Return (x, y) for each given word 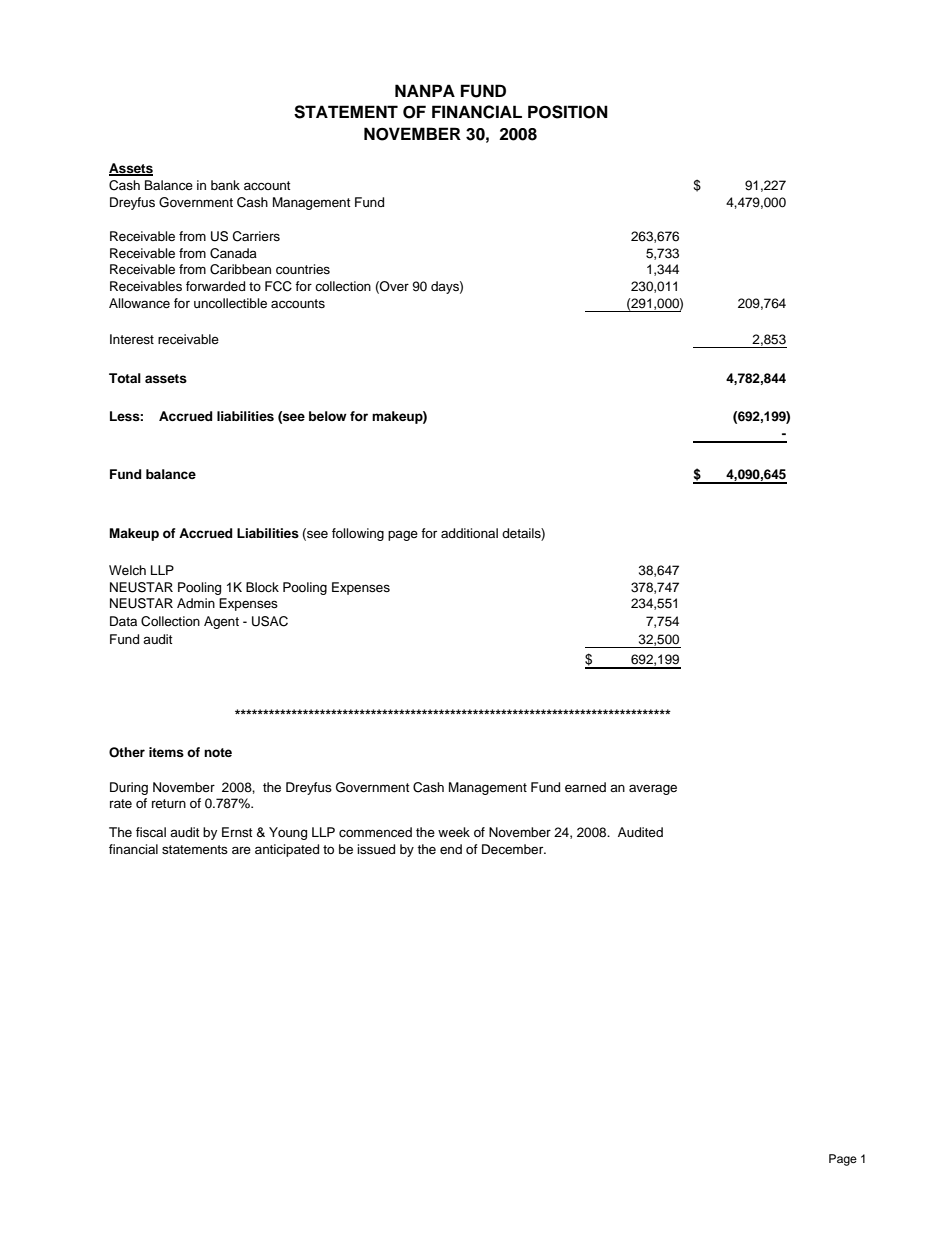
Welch (127, 570)
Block (262, 587)
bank (225, 185)
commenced (375, 832)
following (358, 534)
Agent (221, 622)
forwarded (215, 286)
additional (469, 533)
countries (303, 269)
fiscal (151, 832)
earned (585, 787)
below (328, 416)
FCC (278, 286)
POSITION (568, 112)
